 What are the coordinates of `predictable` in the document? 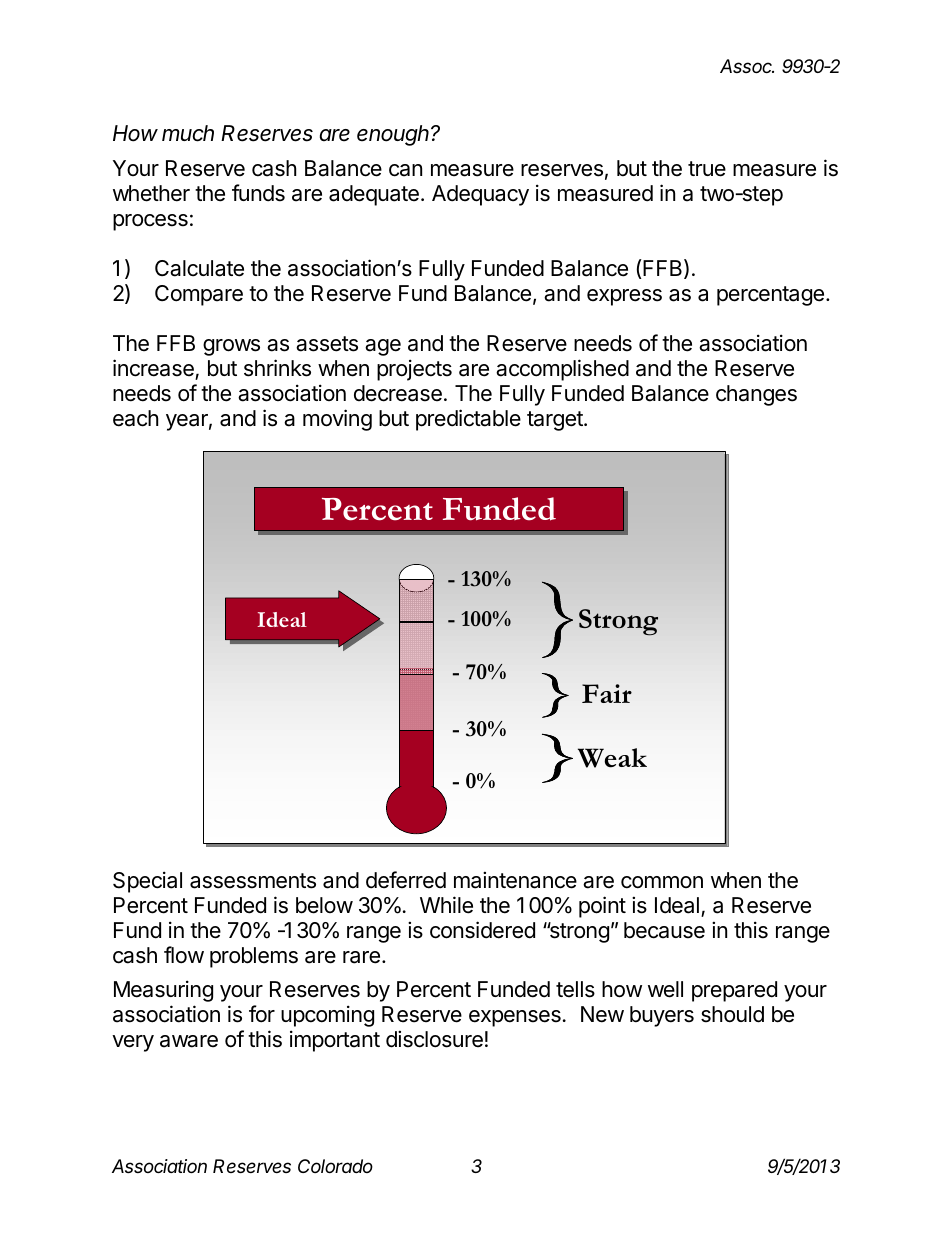 It's located at (468, 420).
